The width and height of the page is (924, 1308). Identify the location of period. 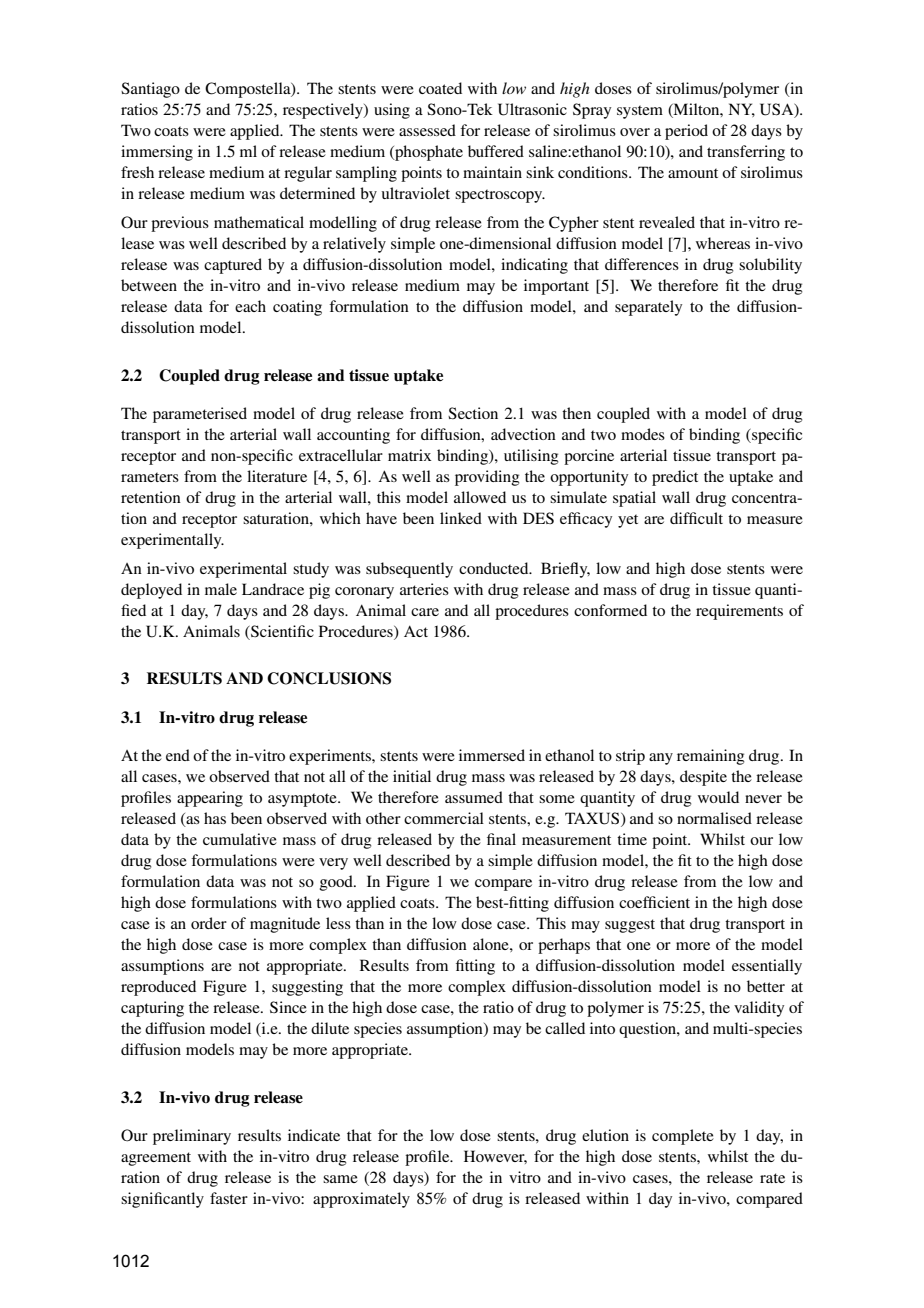
(686, 132).
